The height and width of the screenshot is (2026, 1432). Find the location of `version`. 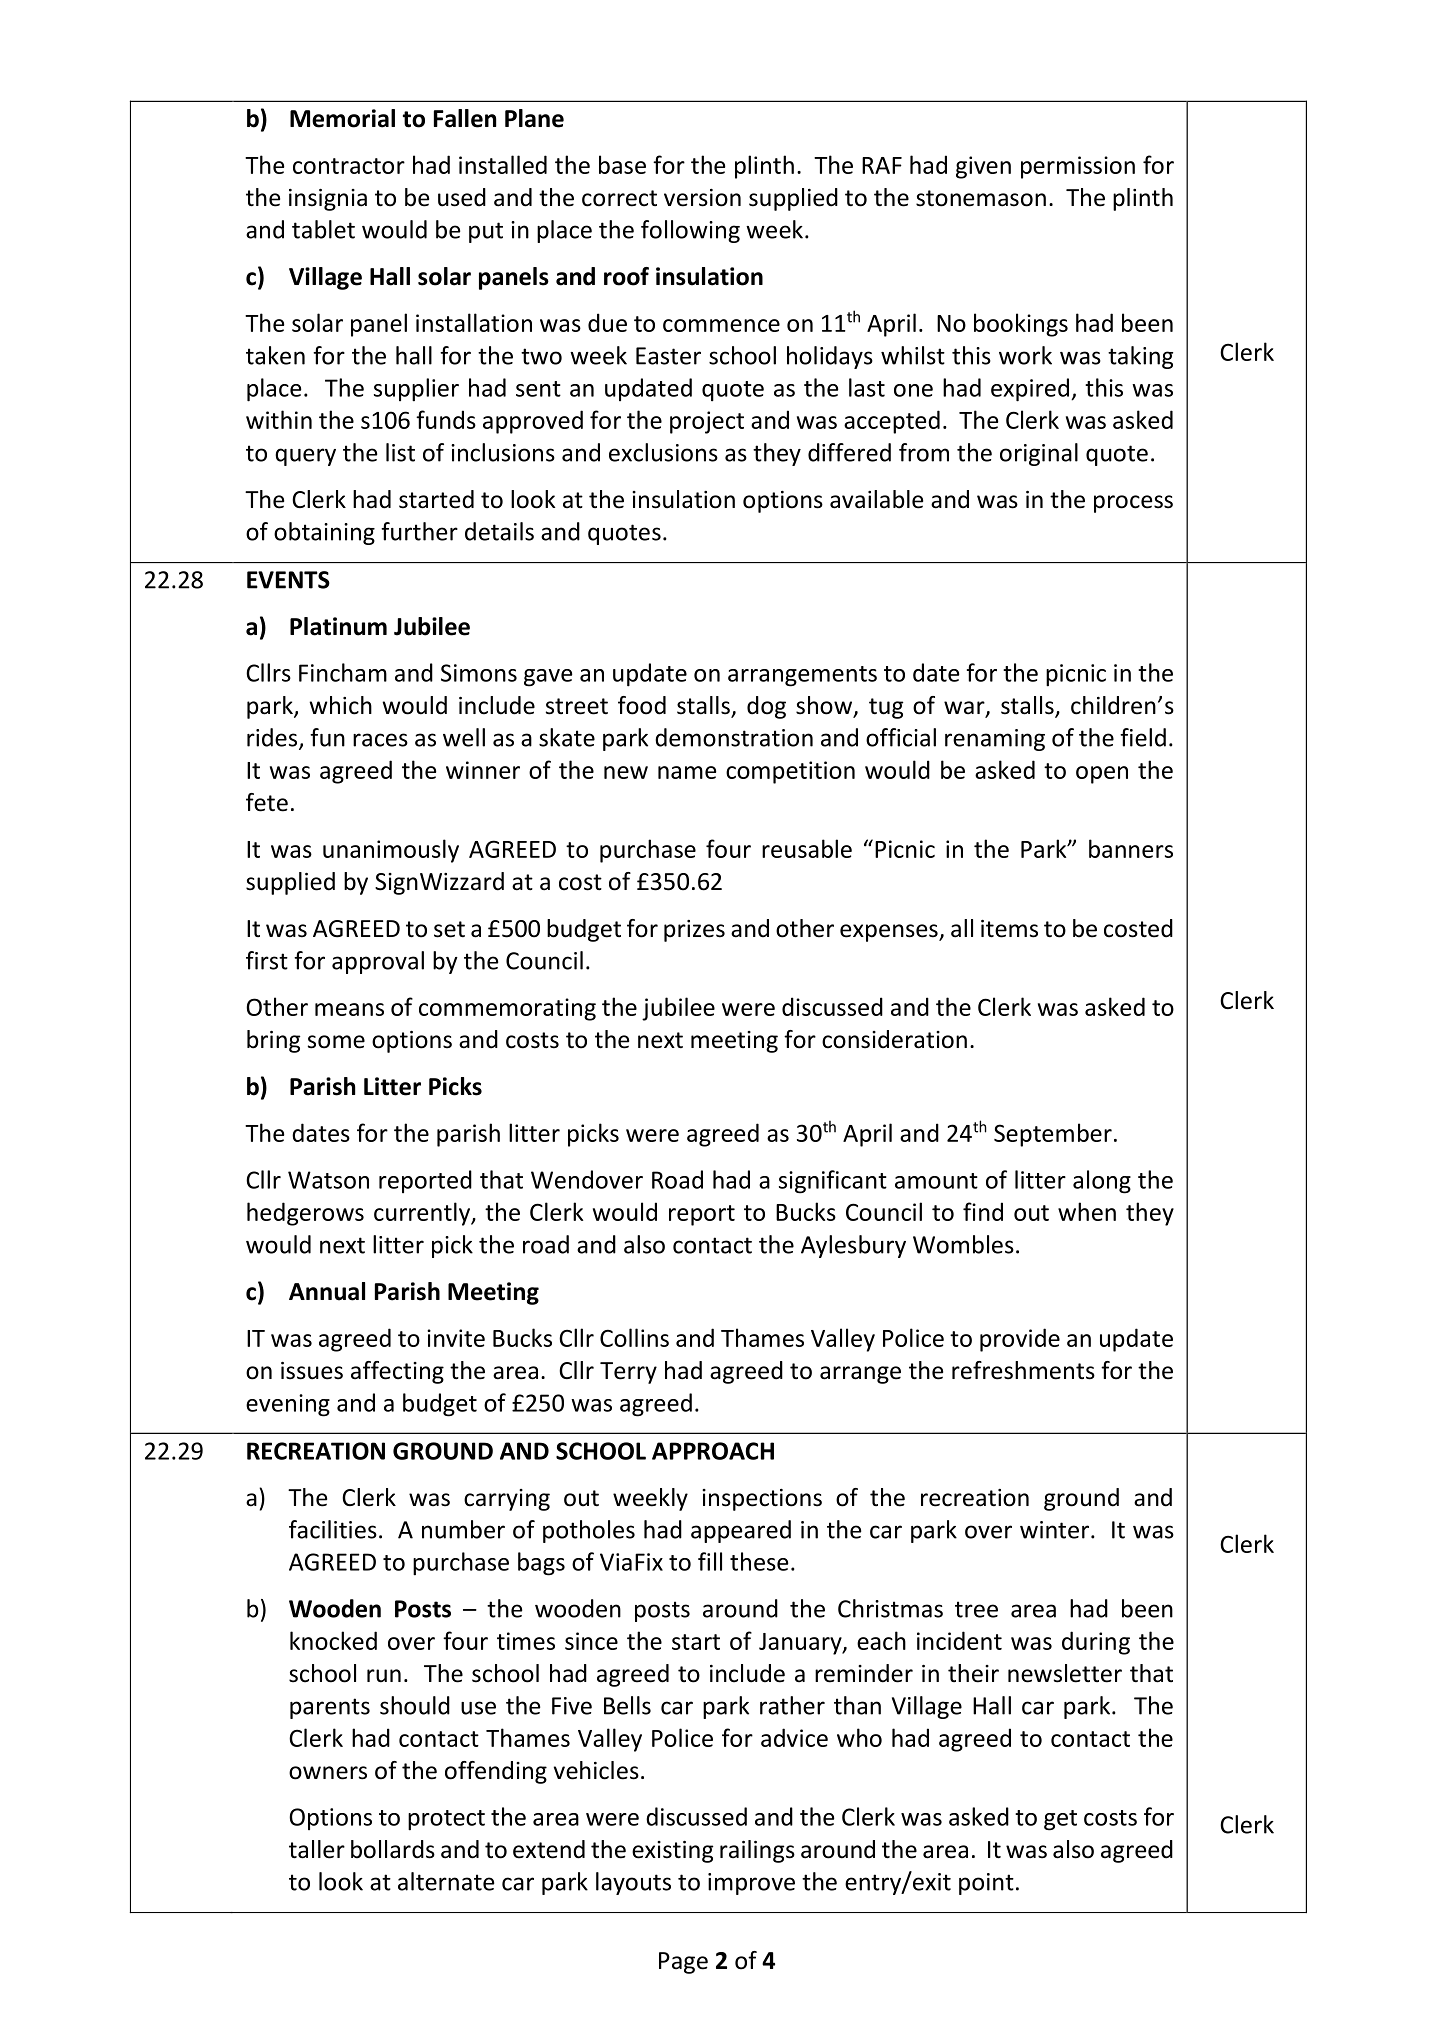

version is located at coordinates (702, 198).
